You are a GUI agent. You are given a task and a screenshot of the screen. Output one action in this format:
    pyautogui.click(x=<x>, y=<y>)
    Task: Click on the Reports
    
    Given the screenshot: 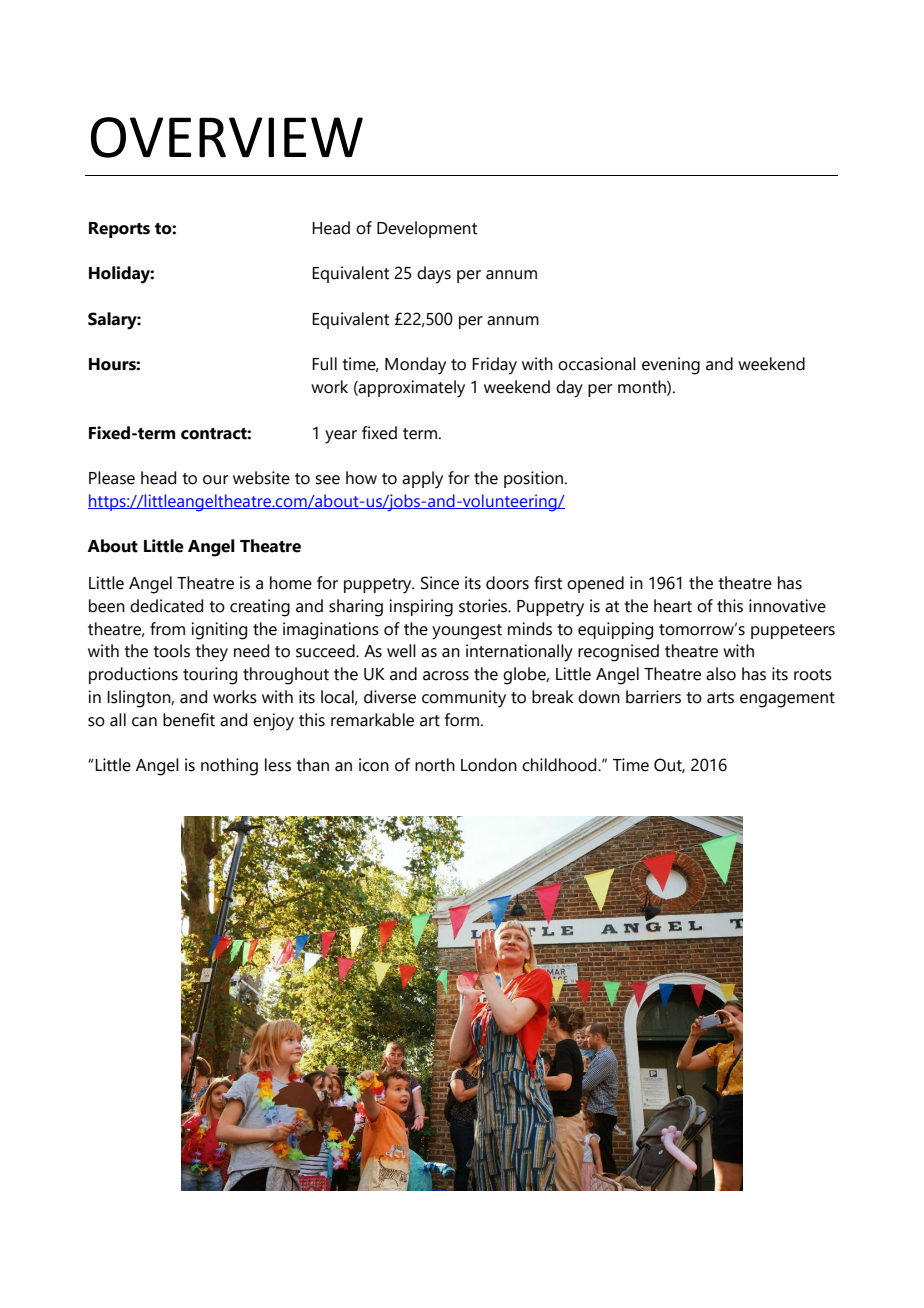 What is the action you would take?
    pyautogui.click(x=119, y=230)
